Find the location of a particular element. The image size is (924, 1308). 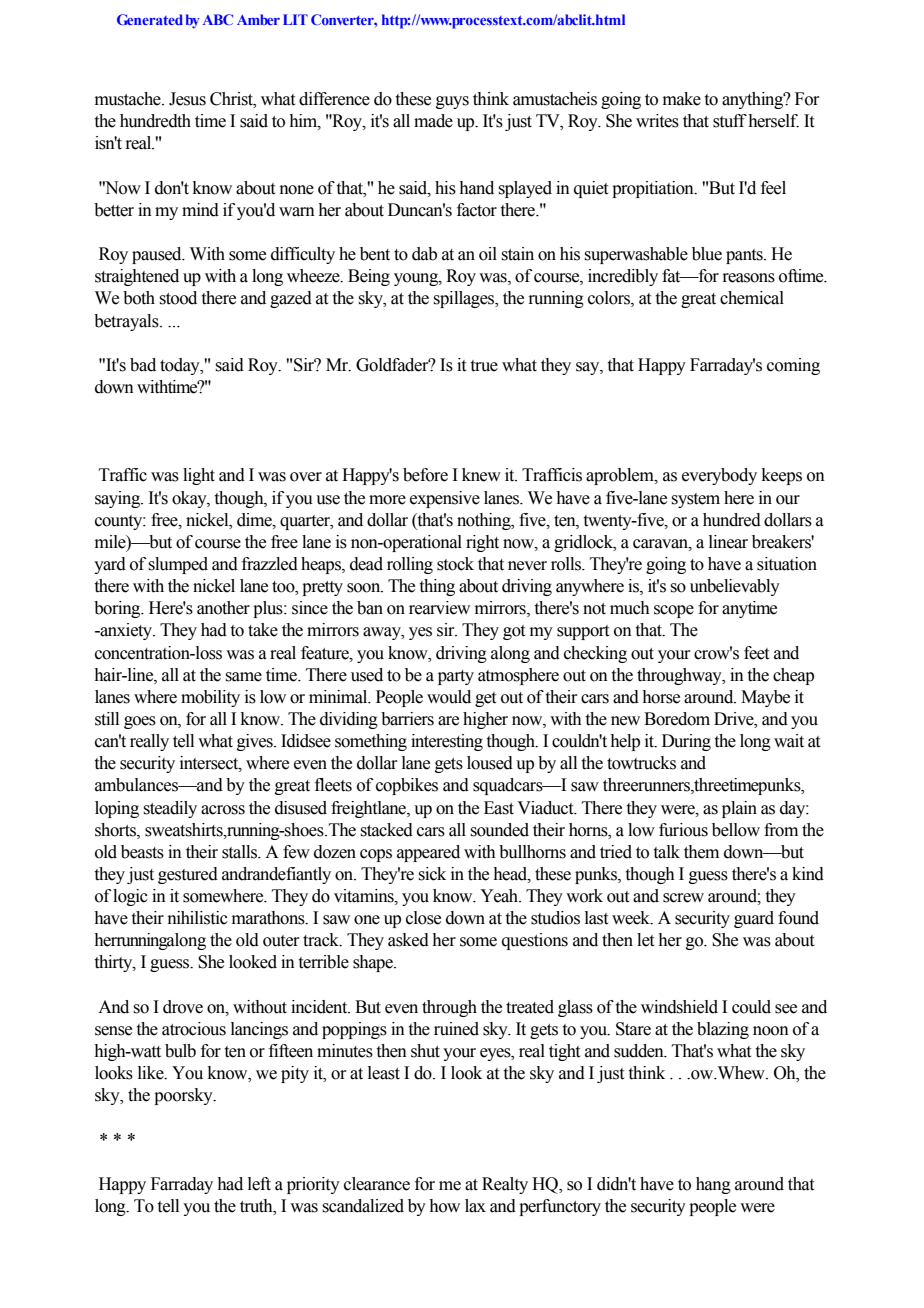

guys is located at coordinates (452, 102).
